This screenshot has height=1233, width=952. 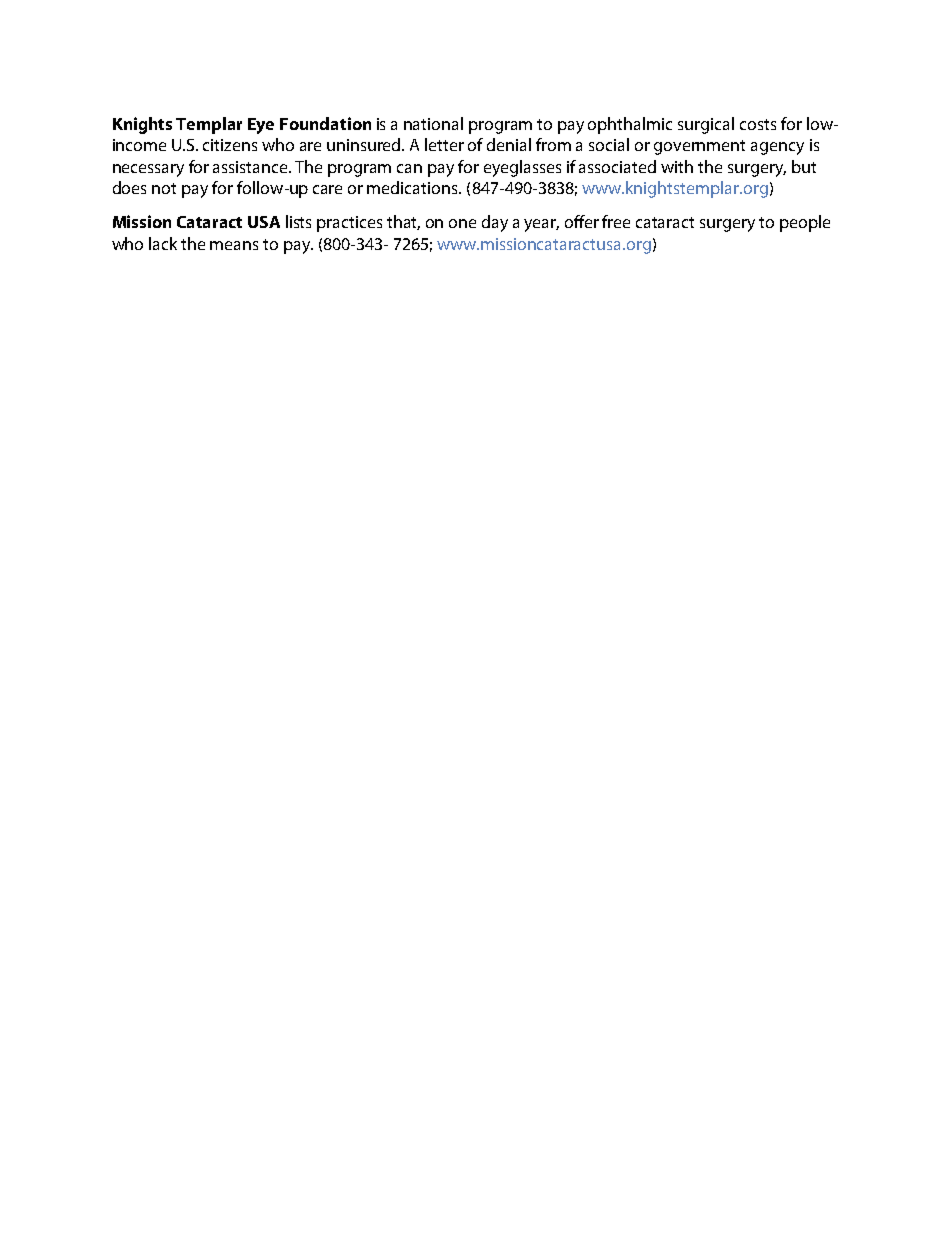 I want to click on assistance, so click(x=252, y=167).
